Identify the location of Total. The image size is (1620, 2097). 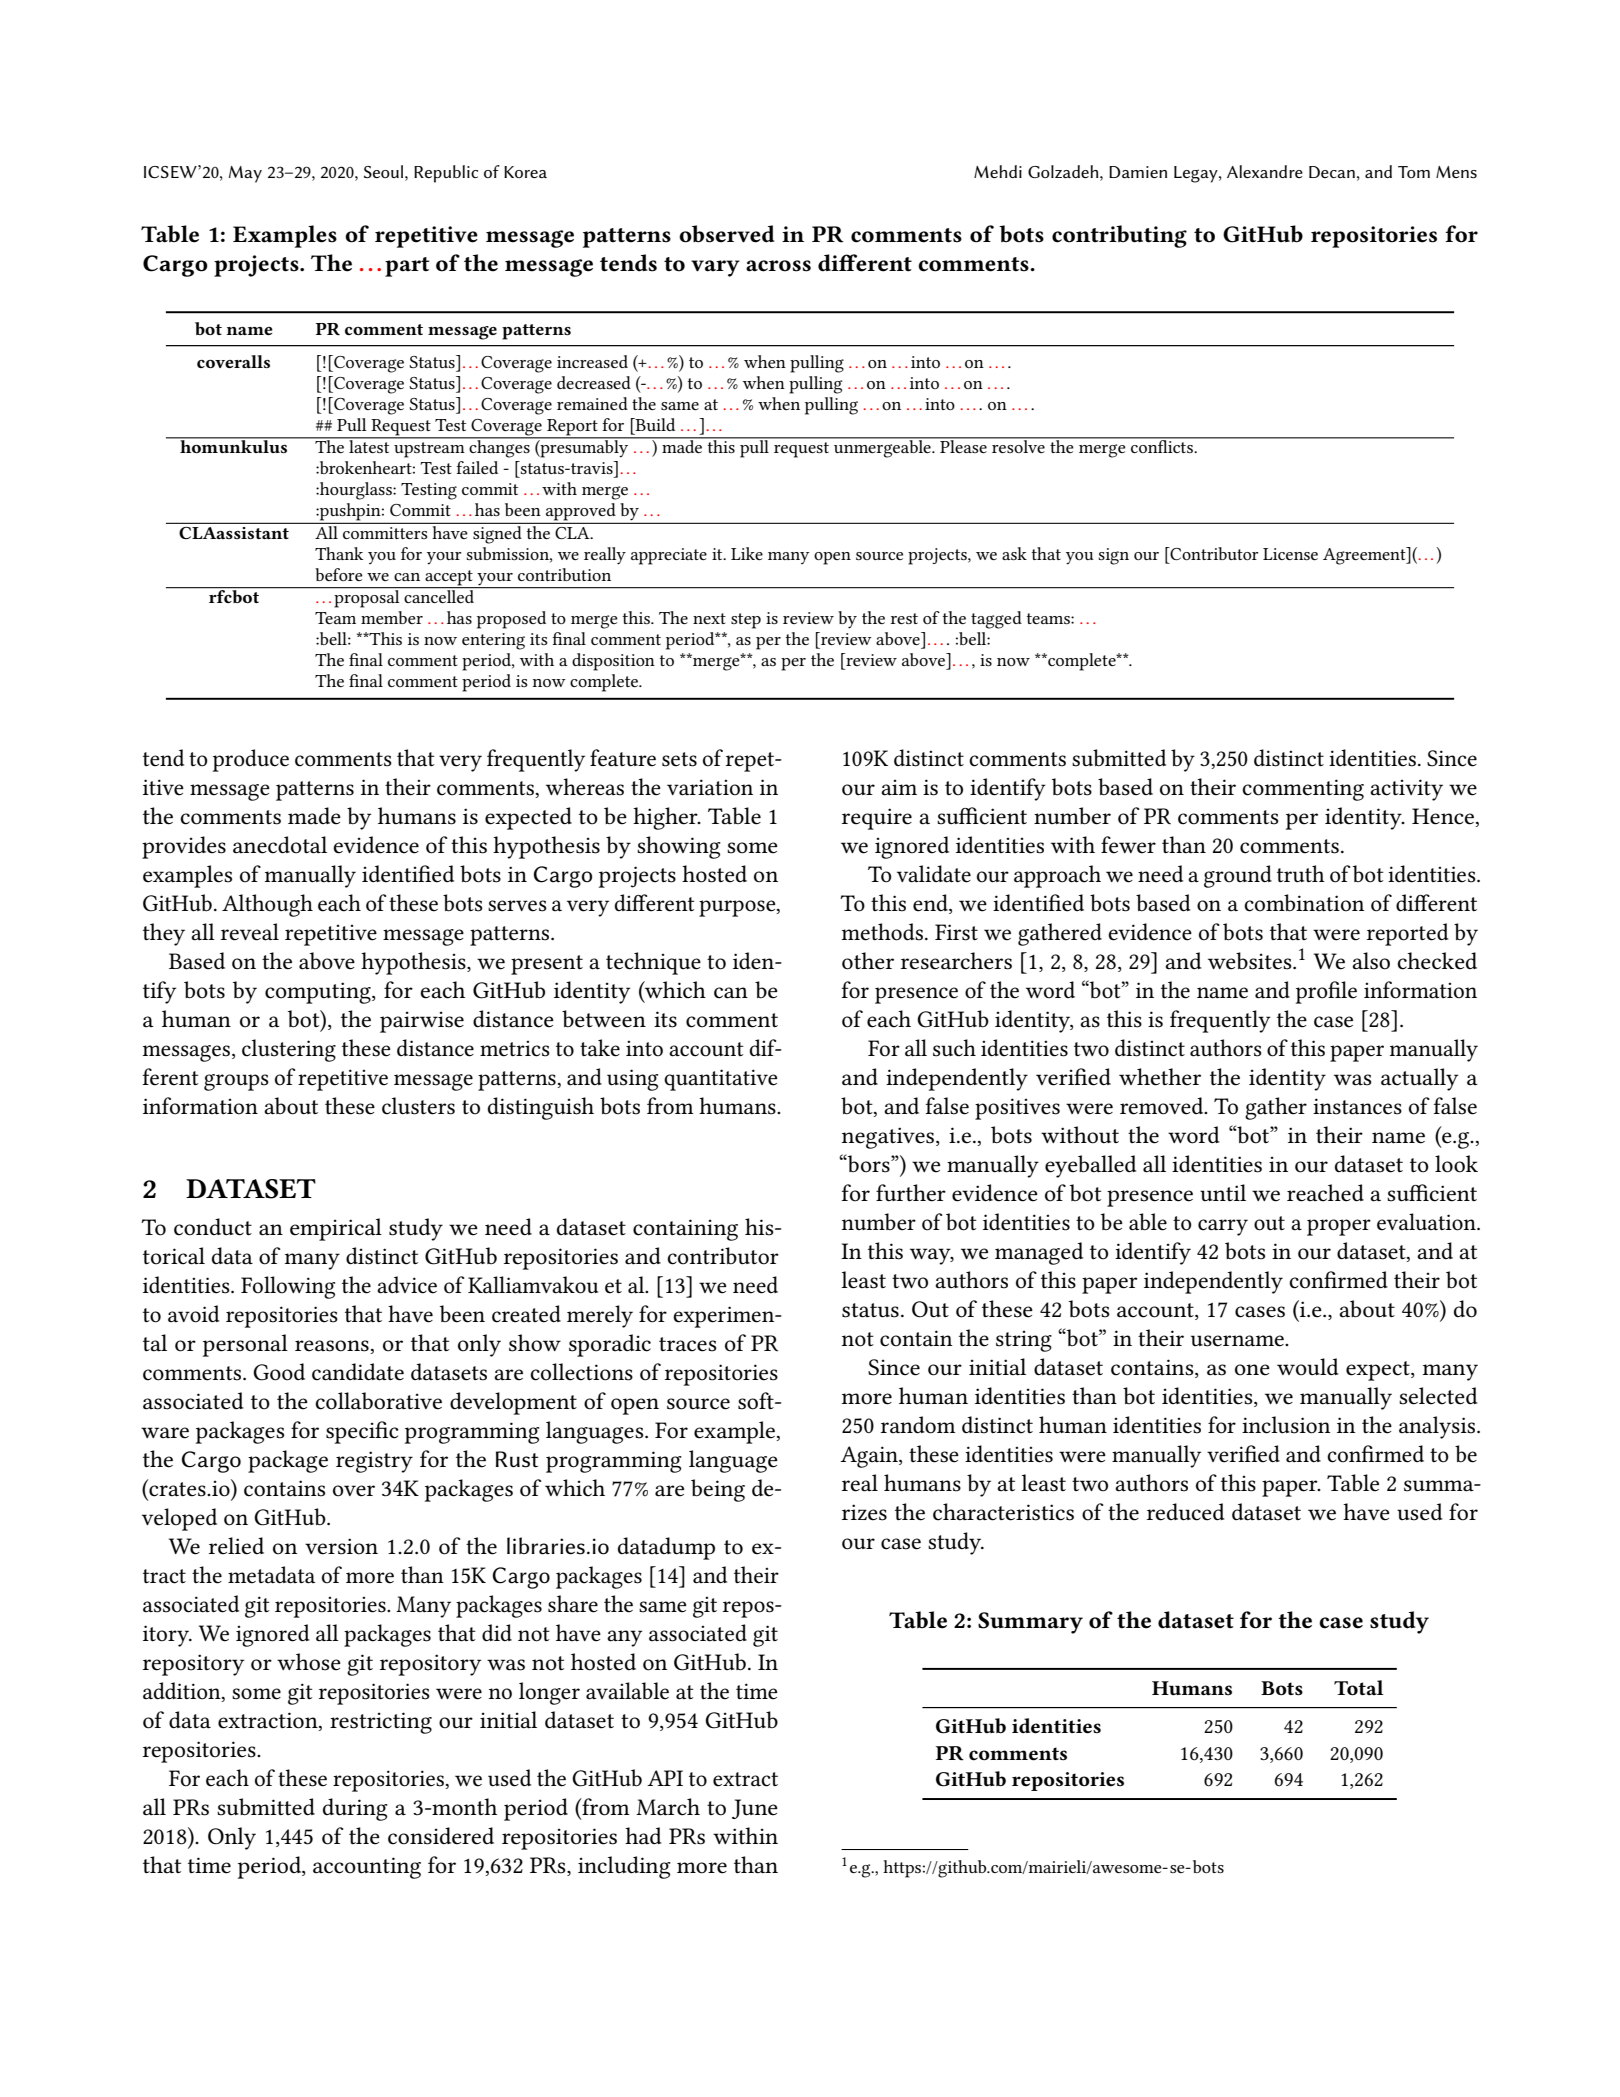
(1359, 1688).
